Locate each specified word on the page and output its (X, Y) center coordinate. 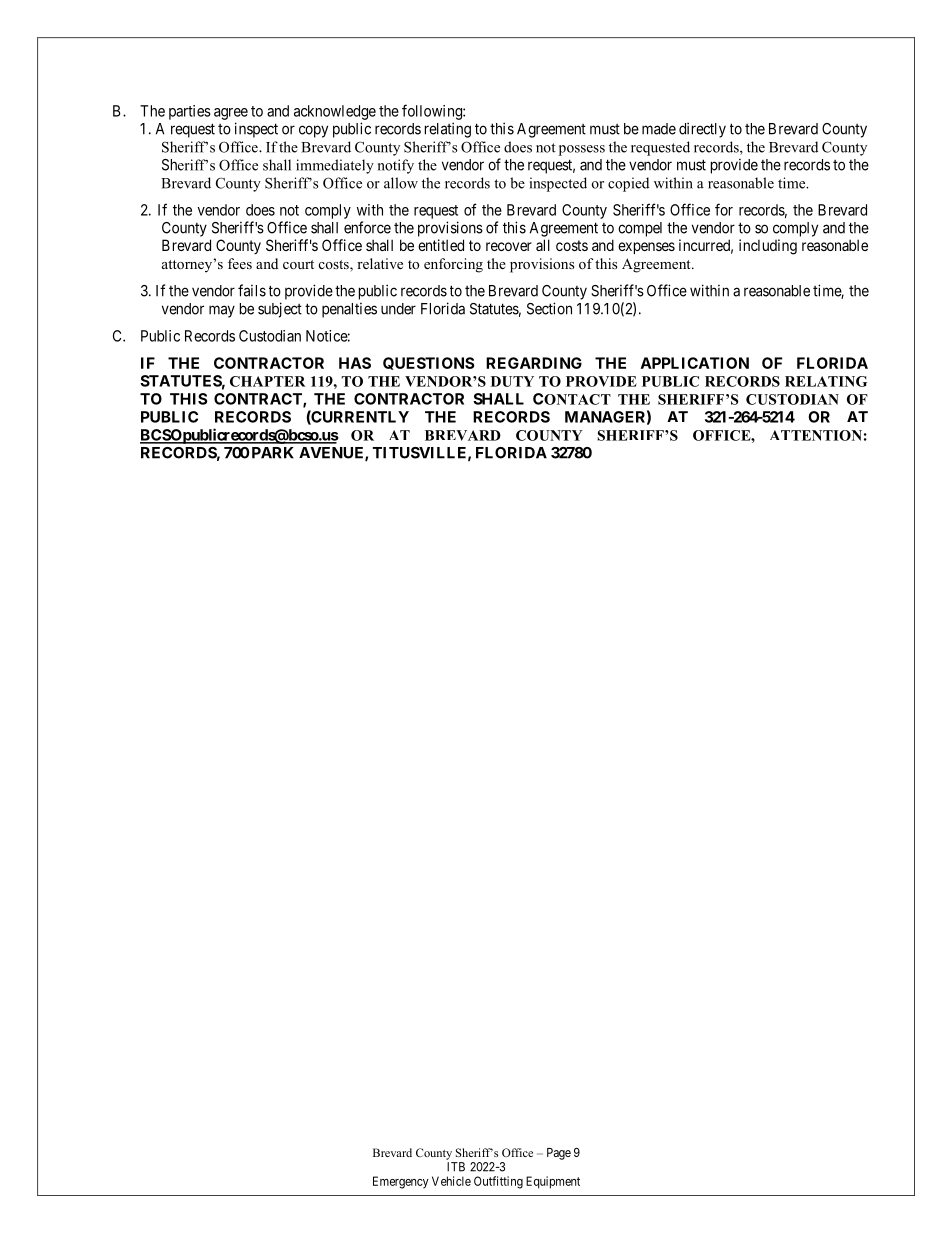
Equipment (553, 1182)
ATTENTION (816, 435)
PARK (271, 453)
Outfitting (498, 1182)
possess (582, 150)
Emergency (401, 1182)
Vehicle (451, 1181)
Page (559, 1154)
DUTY (512, 381)
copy (313, 131)
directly (702, 130)
